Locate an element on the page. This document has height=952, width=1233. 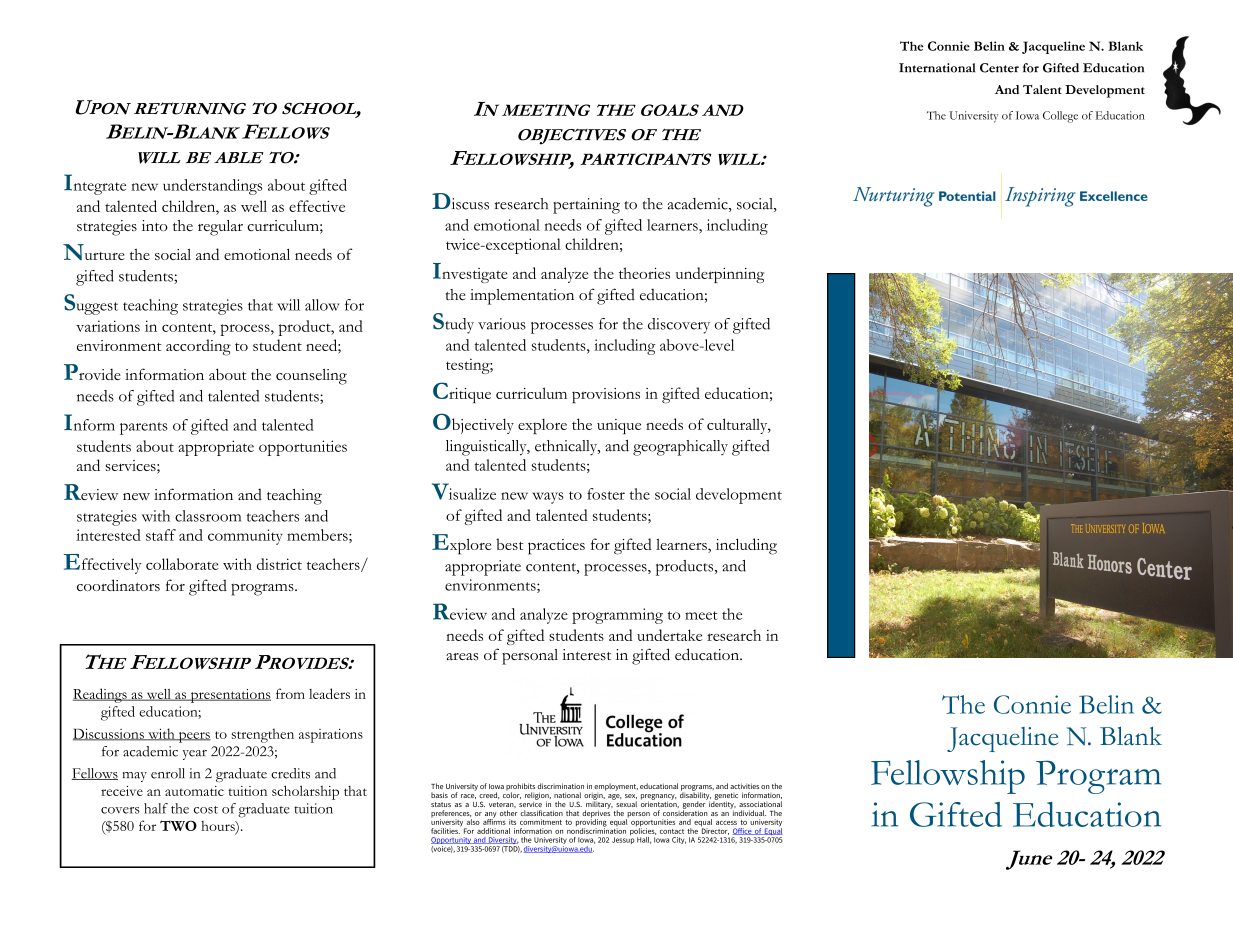
parents is located at coordinates (144, 428).
